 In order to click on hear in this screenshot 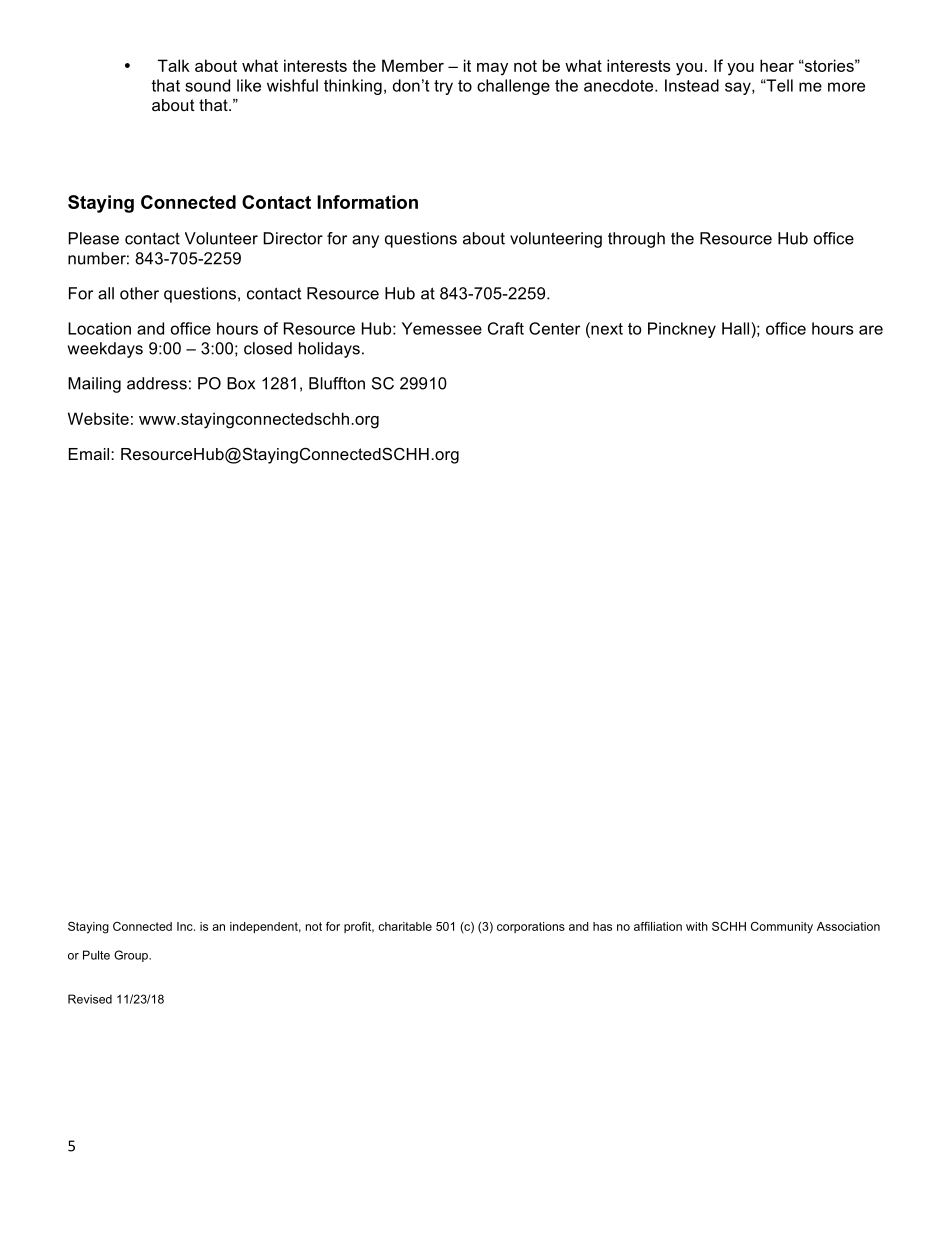, I will do `click(777, 65)`.
